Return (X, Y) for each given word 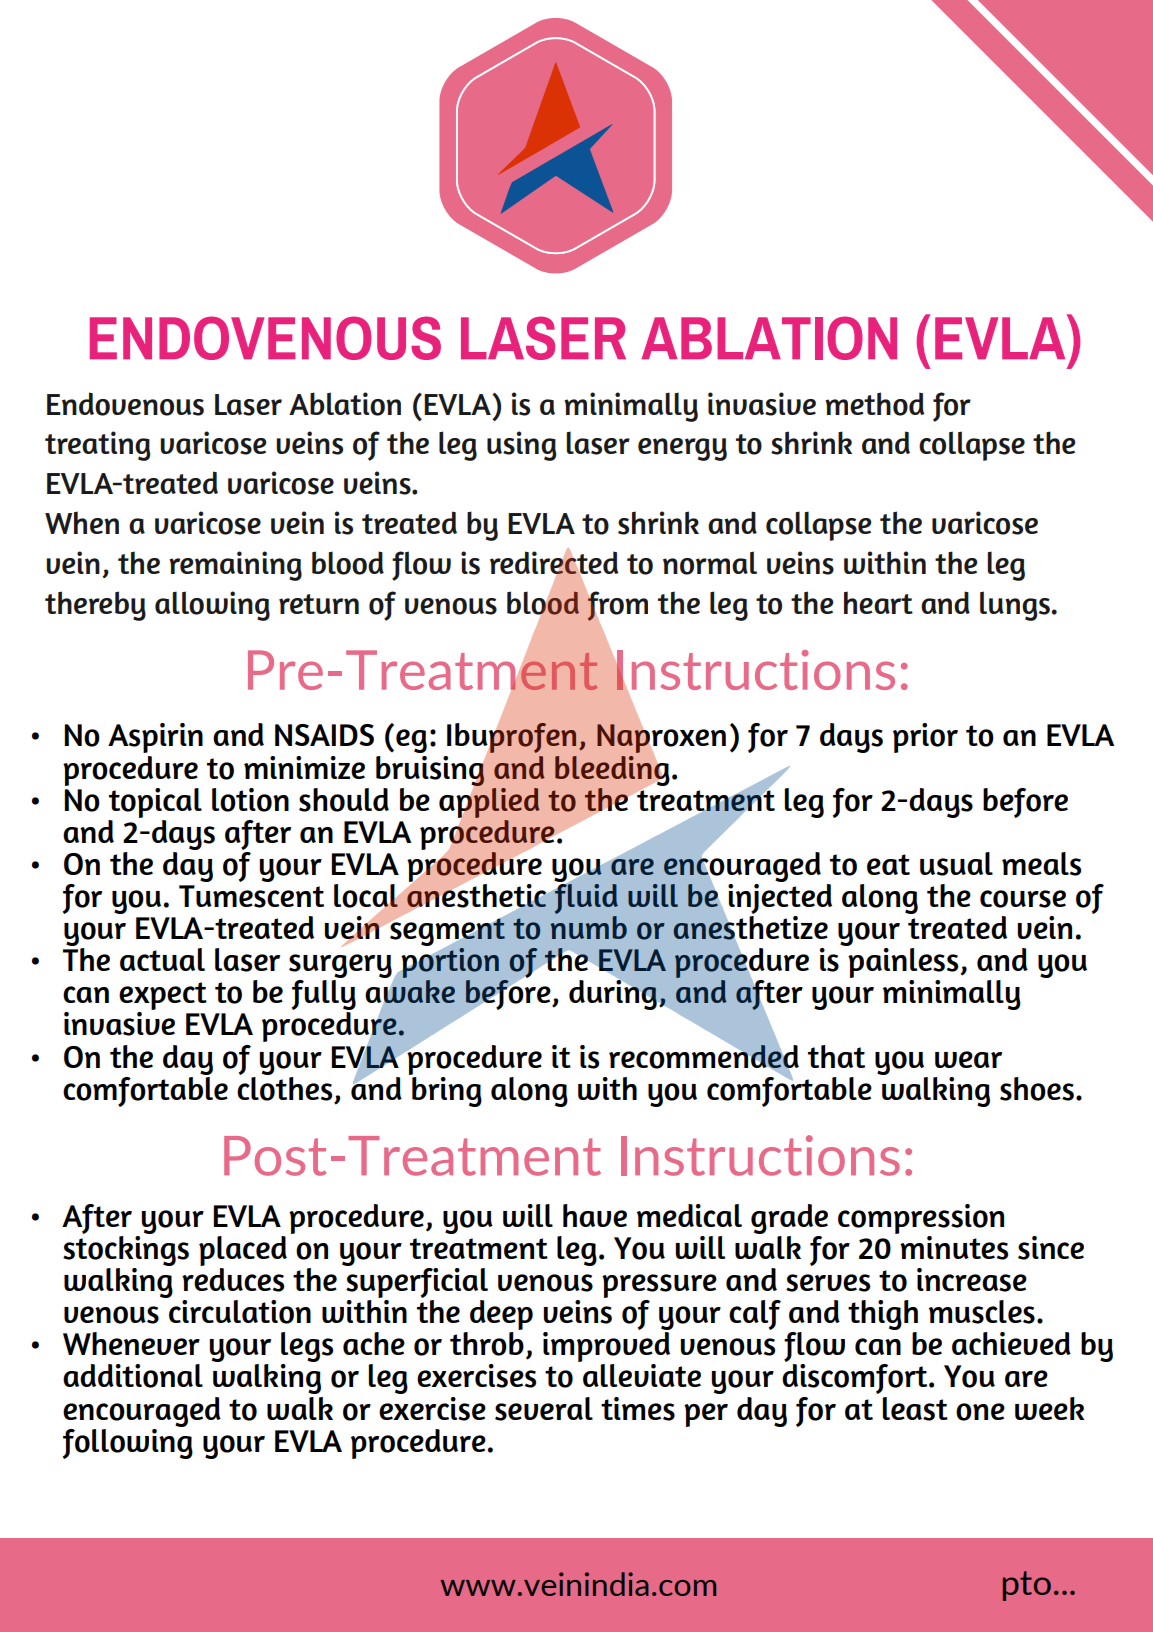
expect (163, 997)
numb (588, 926)
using (521, 446)
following (128, 1442)
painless (903, 963)
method (875, 404)
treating (97, 446)
